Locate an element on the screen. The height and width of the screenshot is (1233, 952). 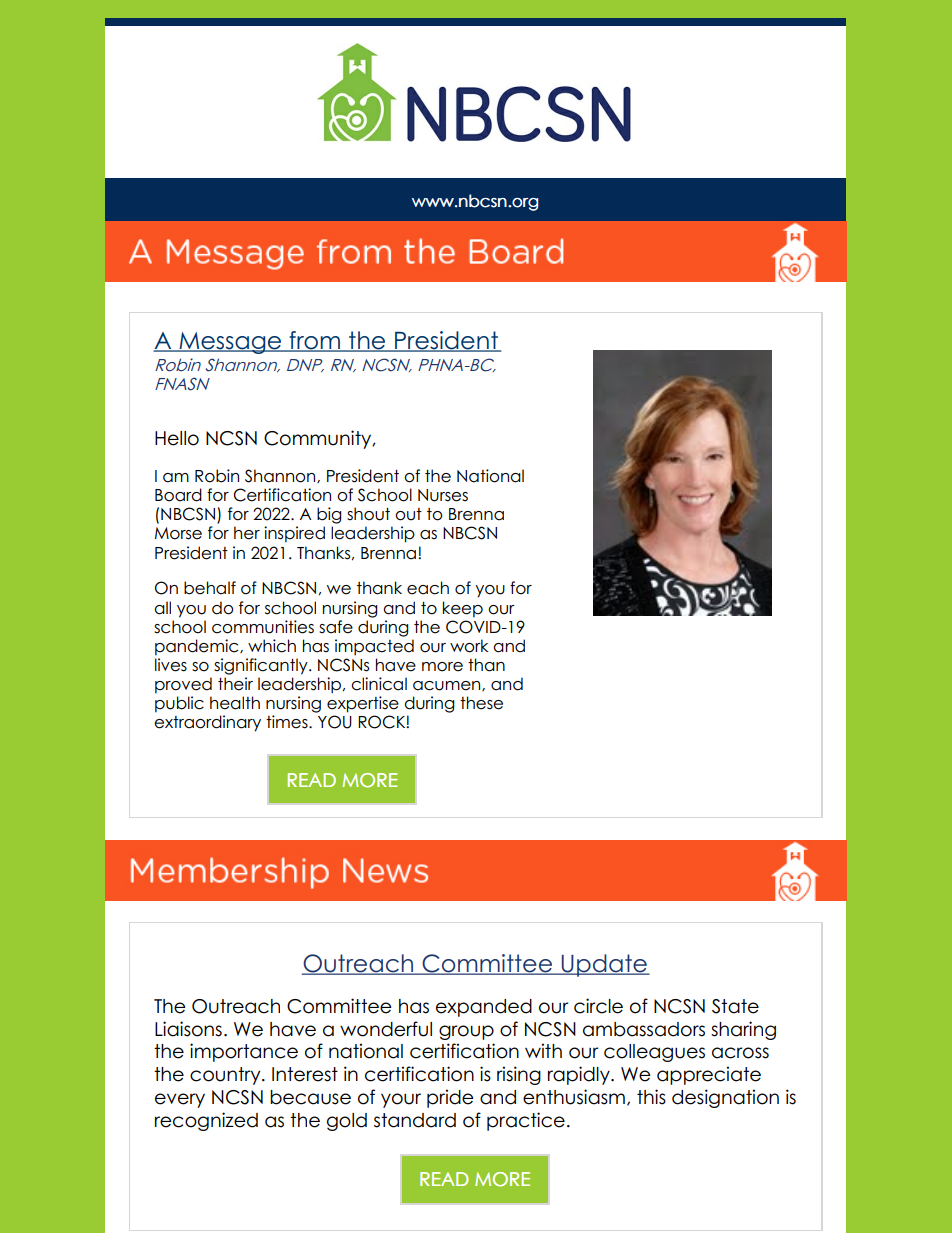
acumen is located at coordinates (448, 686).
